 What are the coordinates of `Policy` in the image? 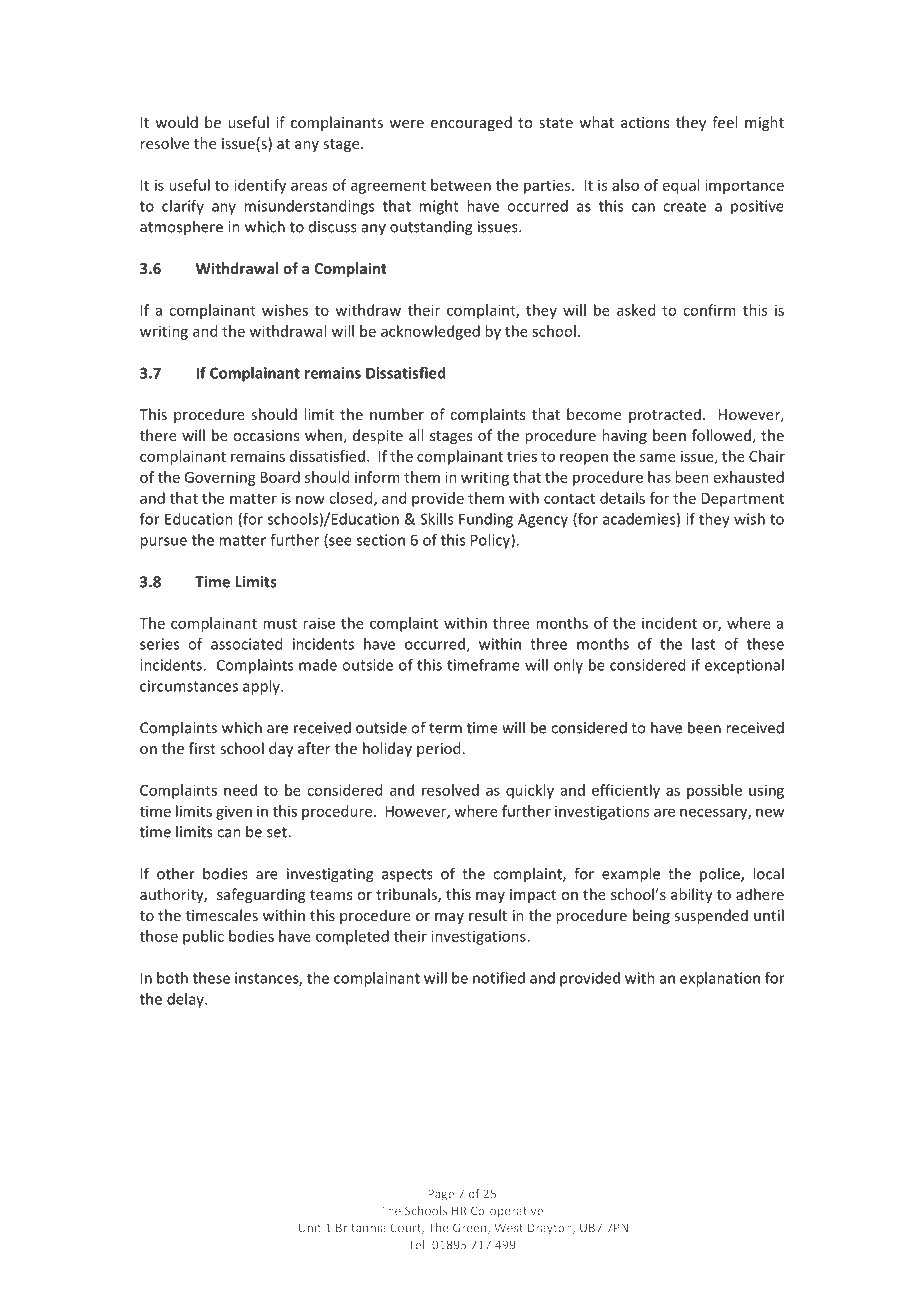 It's located at (491, 541).
